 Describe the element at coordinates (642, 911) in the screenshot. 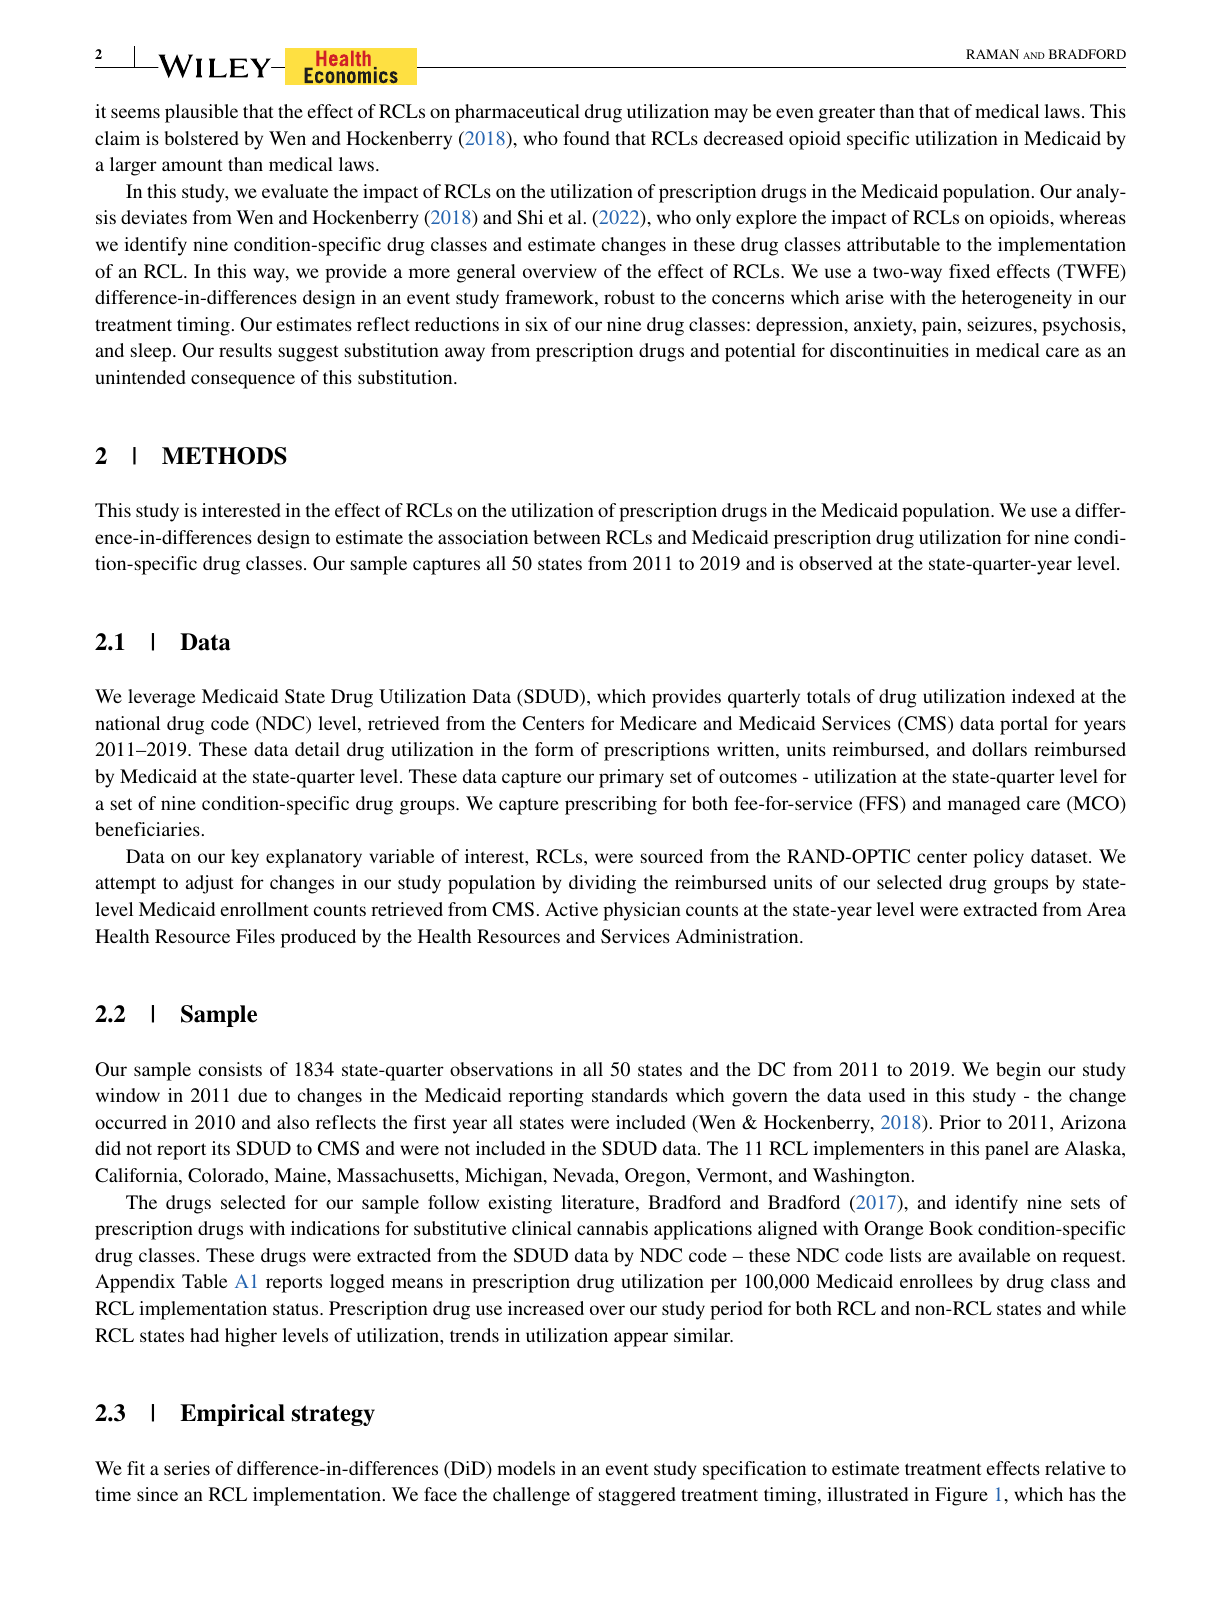

I see `physician` at that location.
